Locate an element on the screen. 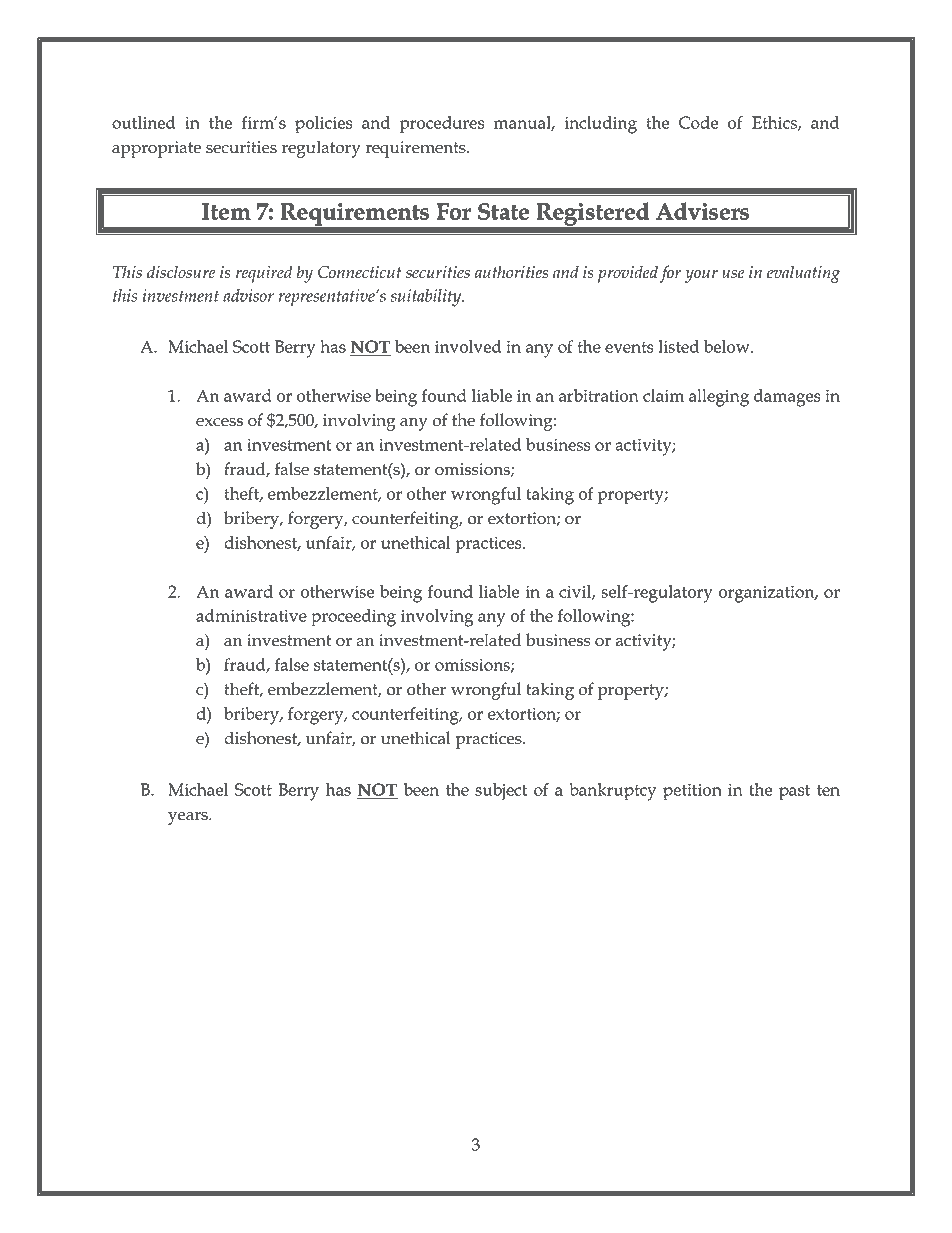 The width and height of the screenshot is (952, 1233). alleging is located at coordinates (719, 398).
